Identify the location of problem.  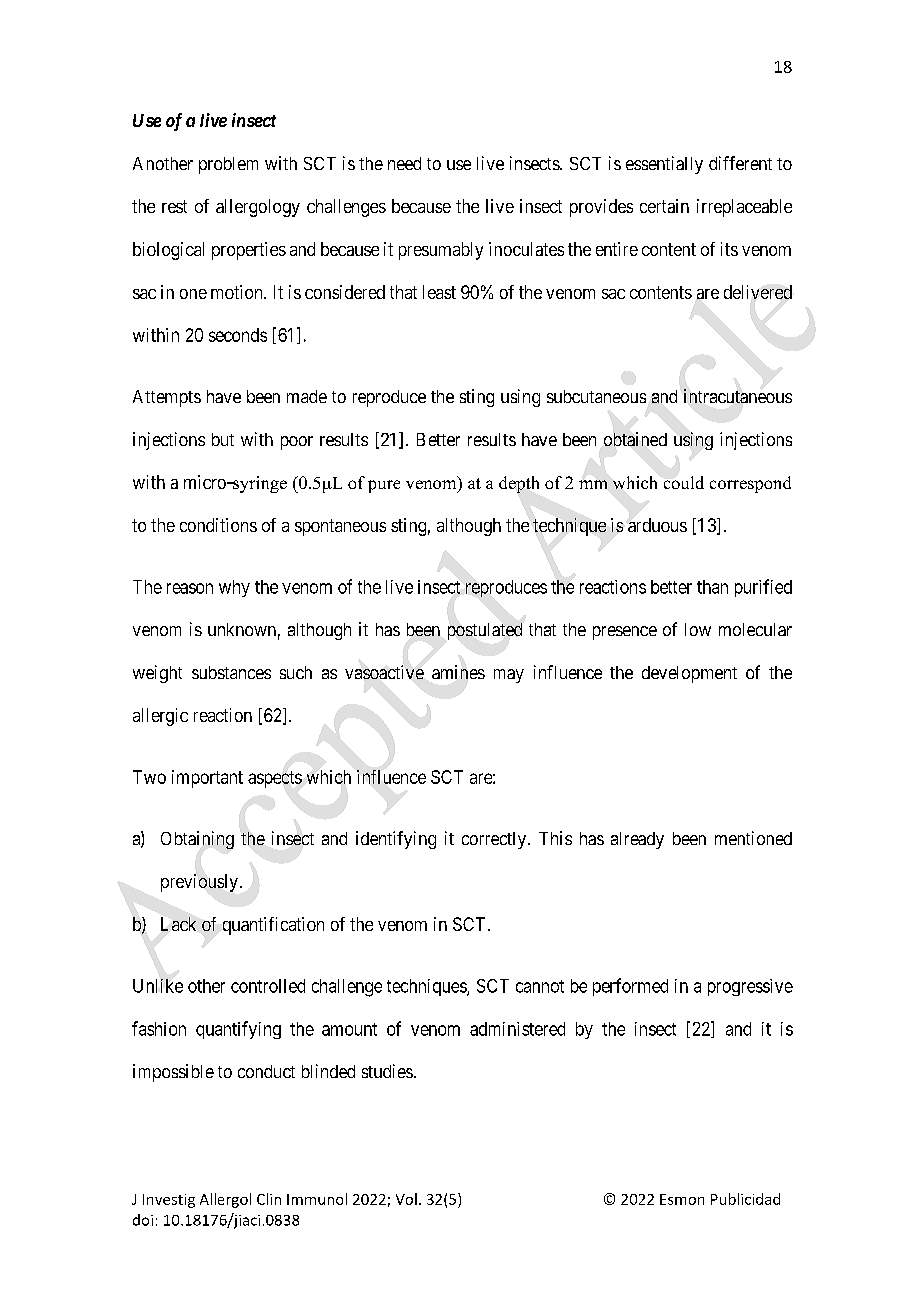
(228, 165).
